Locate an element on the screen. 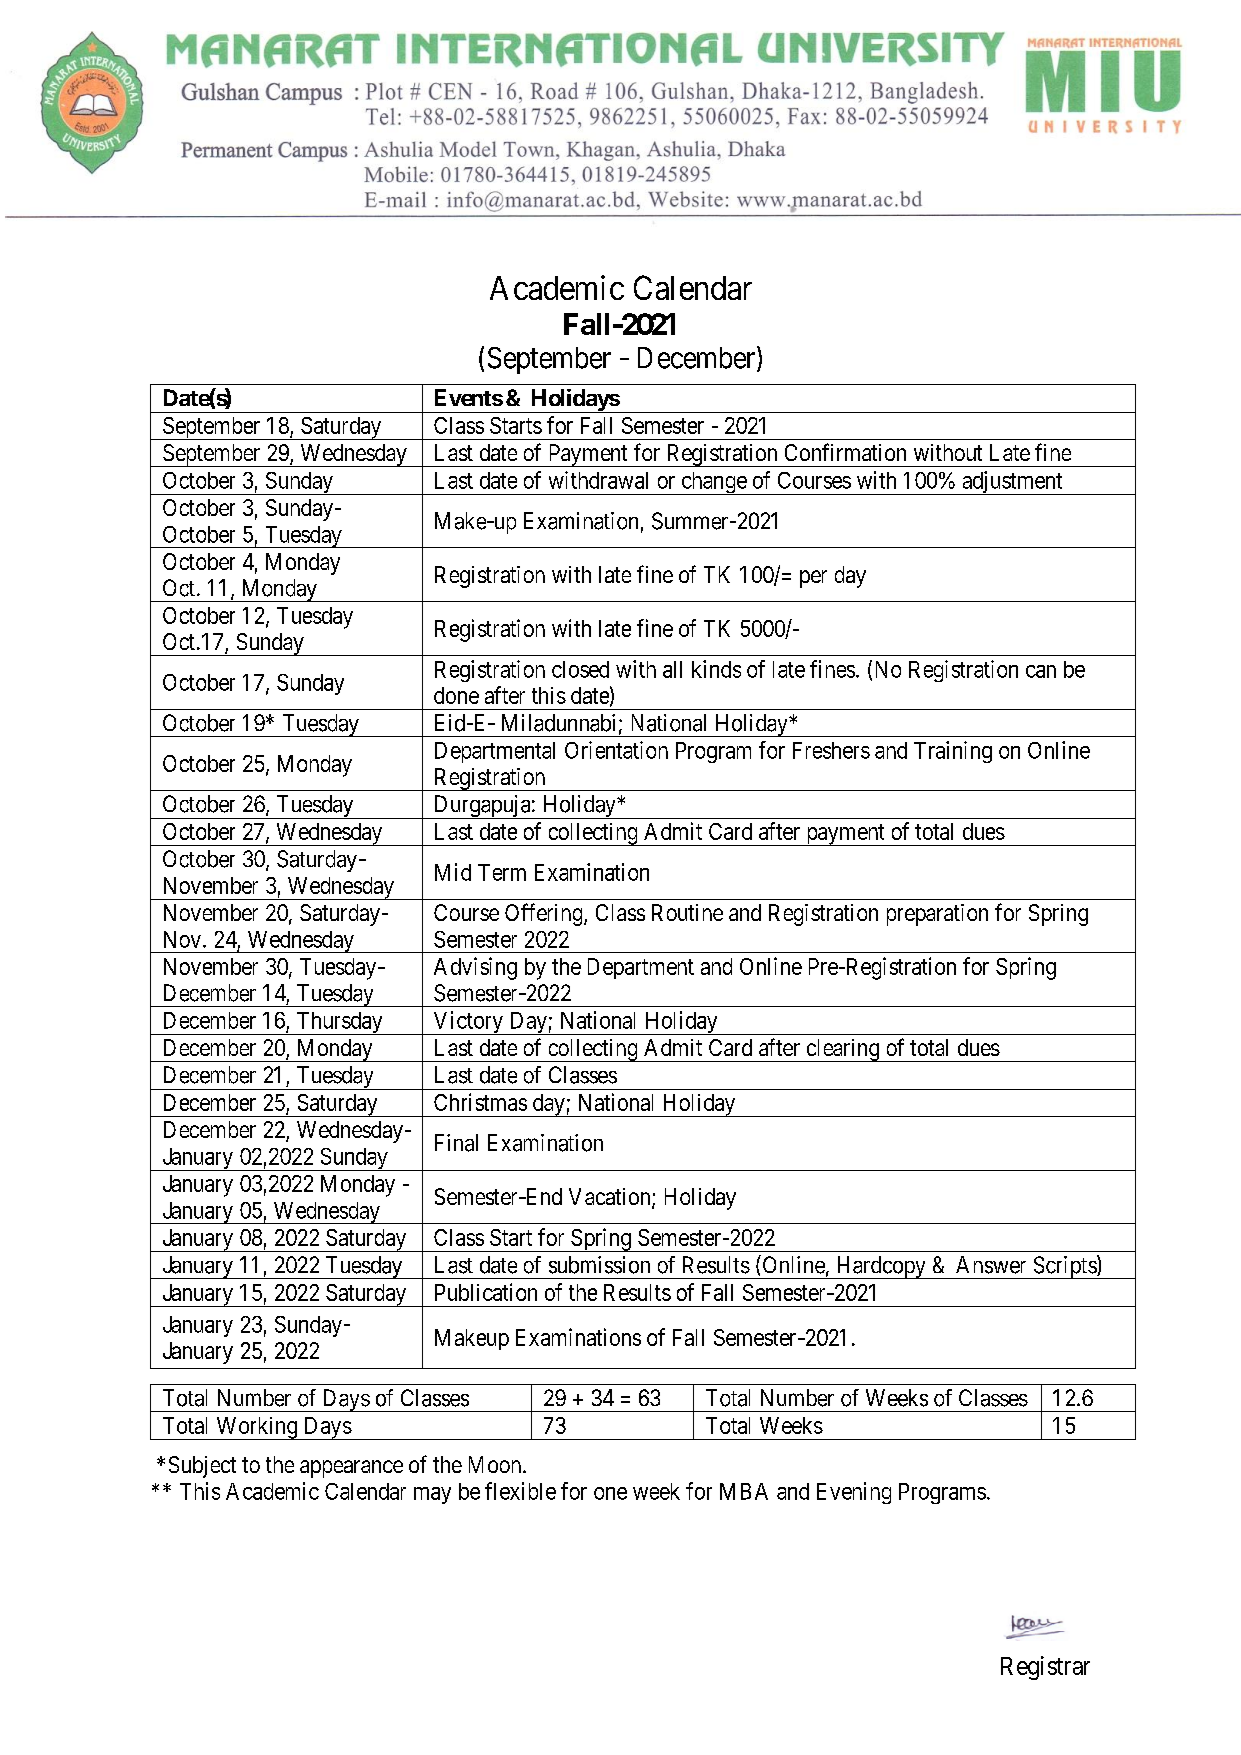  flexible is located at coordinates (520, 1491).
